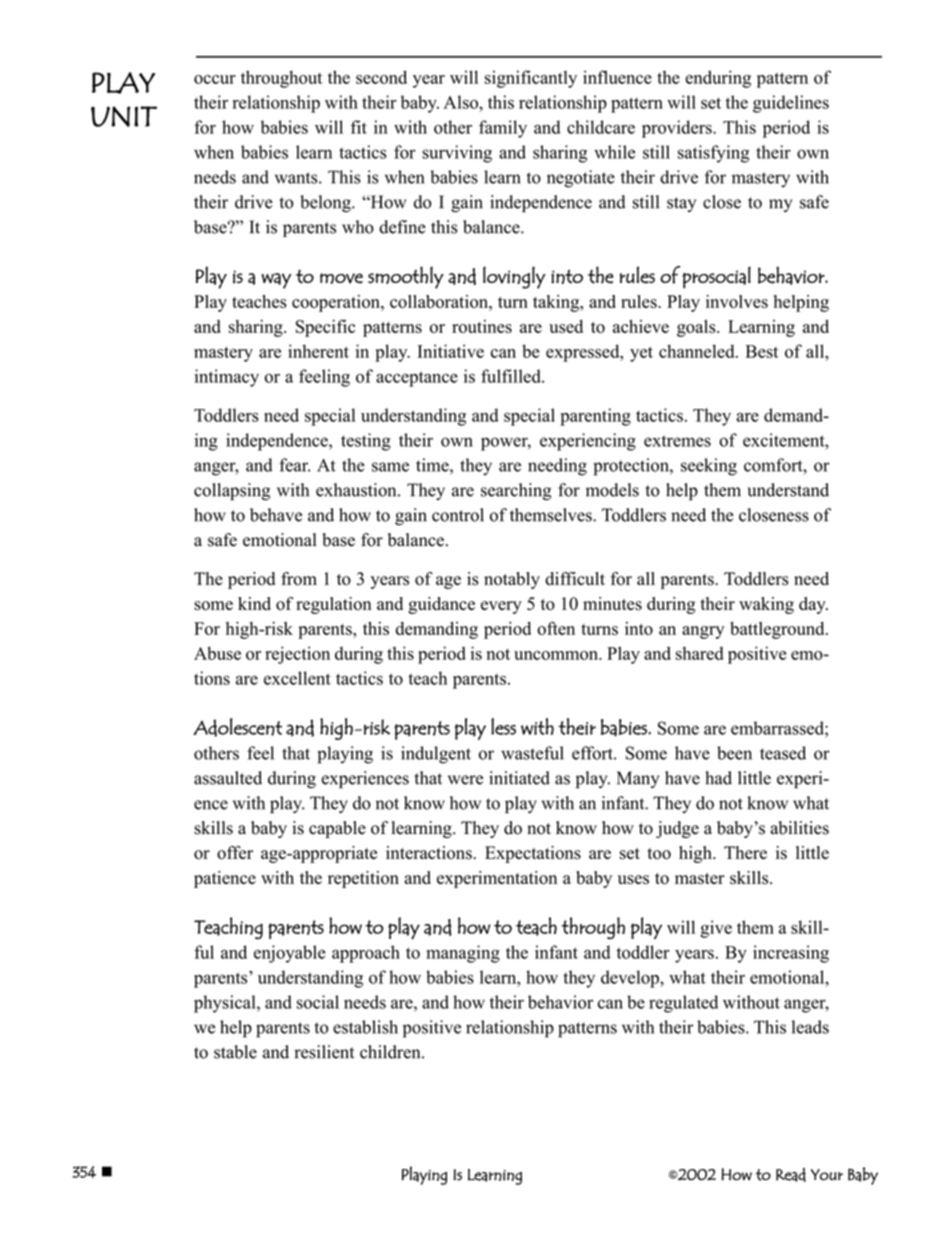  Describe the element at coordinates (503, 129) in the page. I see `family` at that location.
